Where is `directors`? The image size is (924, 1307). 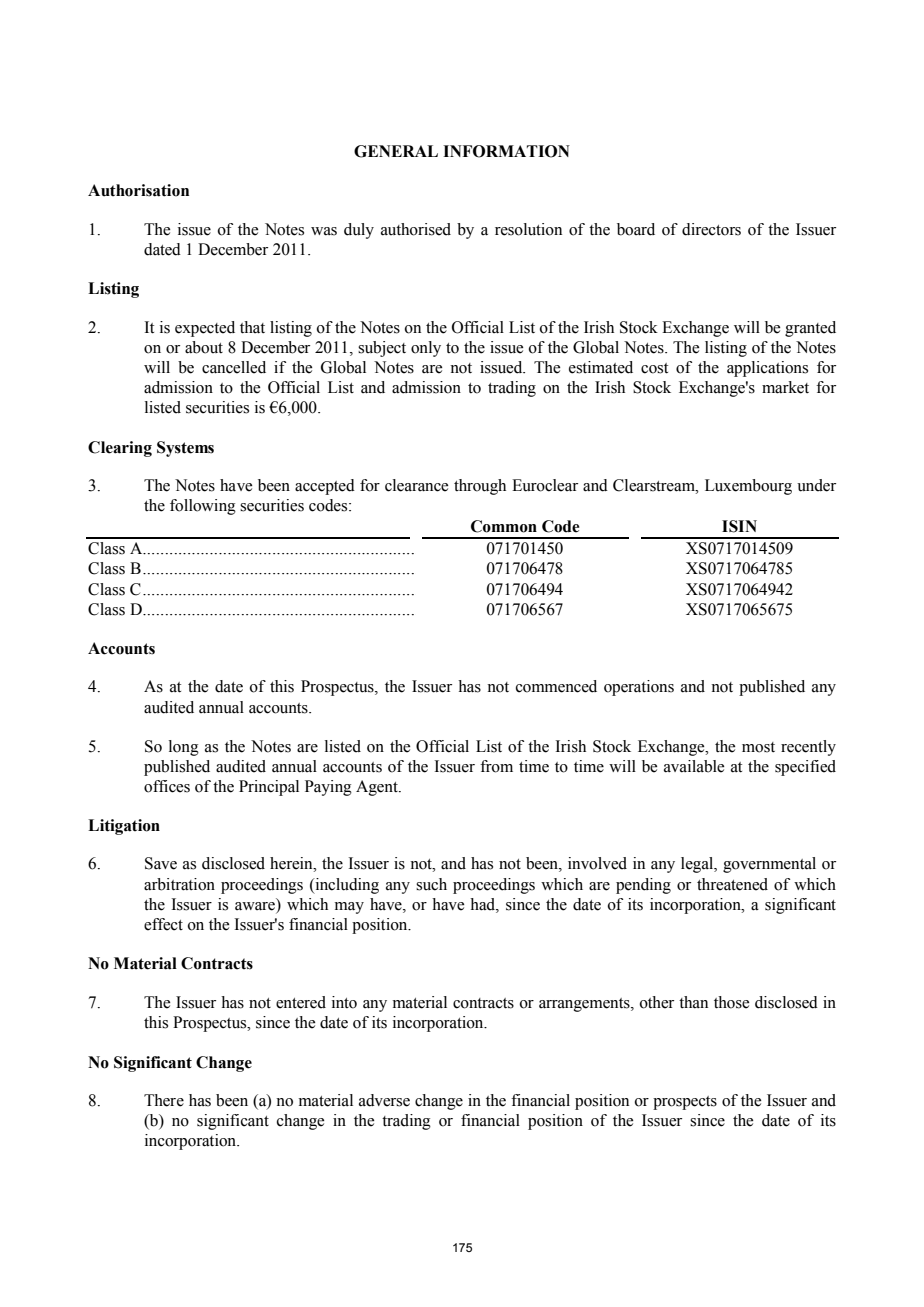 directors is located at coordinates (711, 229).
